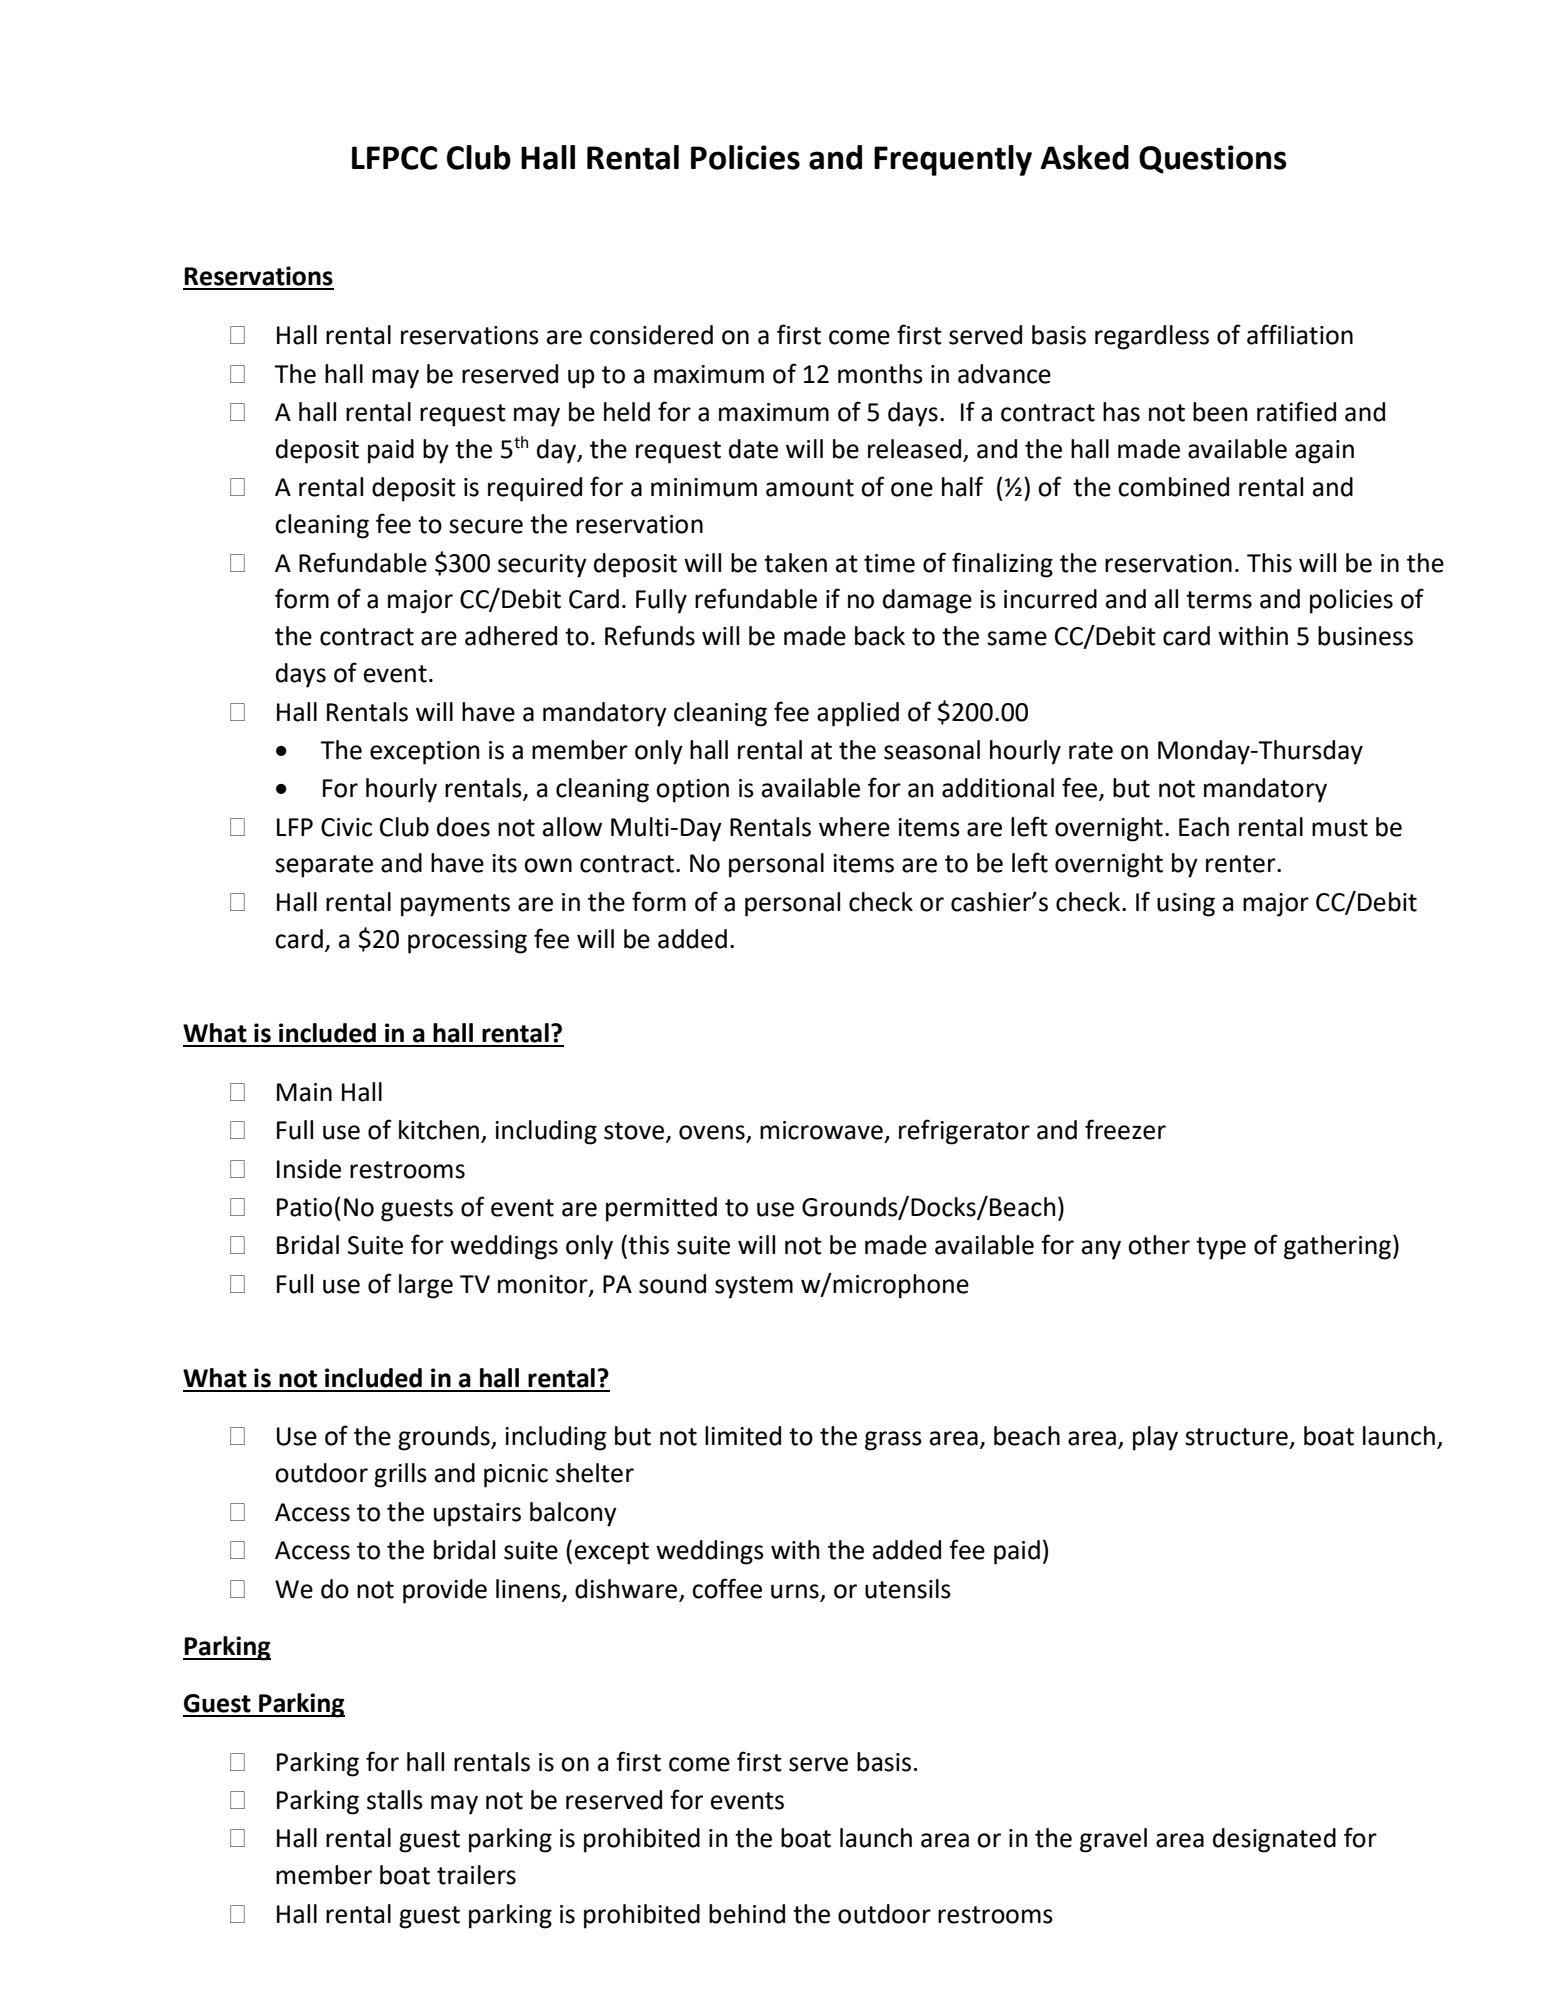 The image size is (1558, 2016). What do you see at coordinates (1125, 1129) in the screenshot?
I see `freezer` at bounding box center [1125, 1129].
